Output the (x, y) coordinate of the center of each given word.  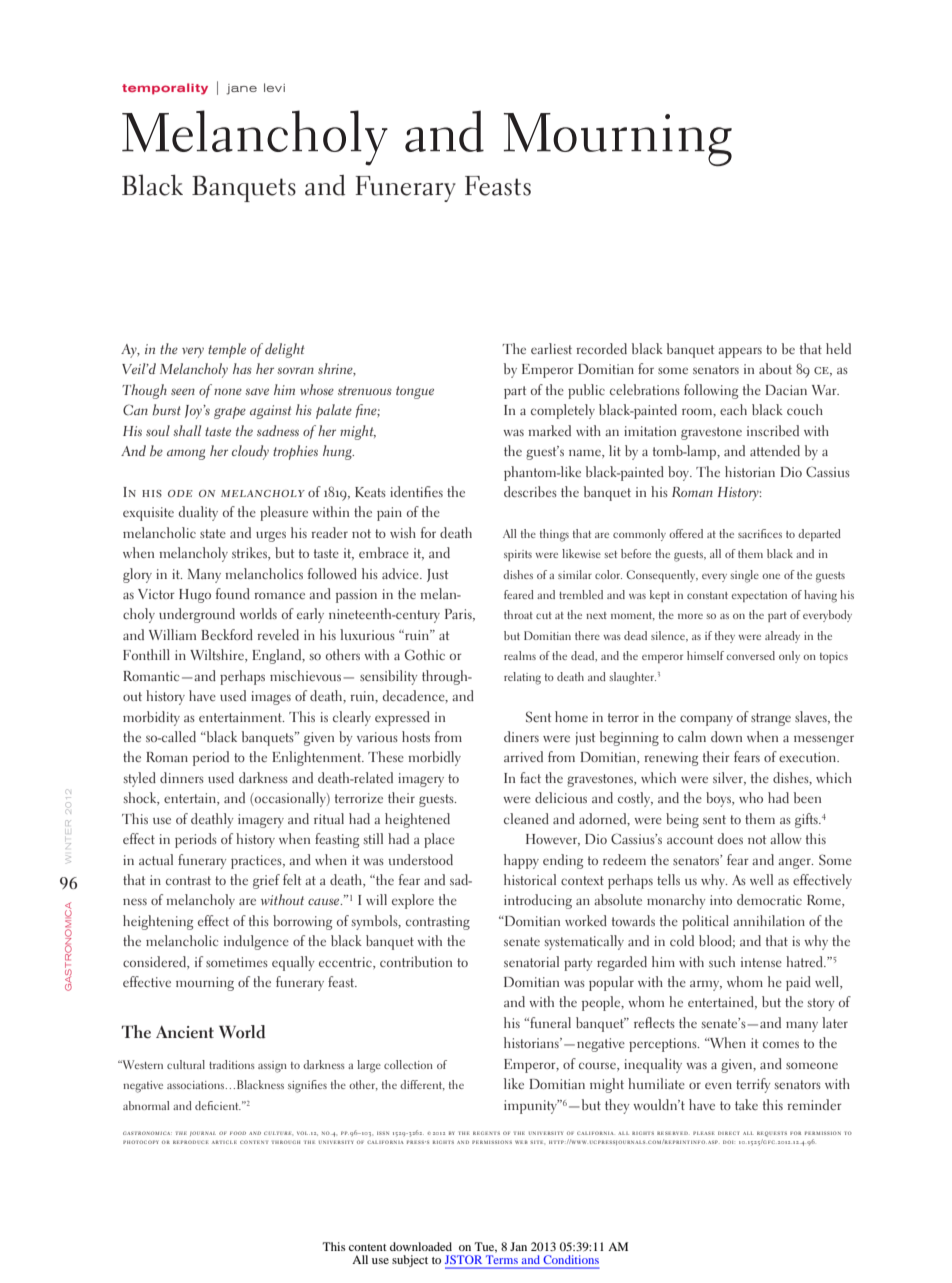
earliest (551, 348)
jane (241, 89)
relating (522, 678)
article (224, 1142)
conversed (750, 655)
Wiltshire (218, 655)
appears (740, 352)
